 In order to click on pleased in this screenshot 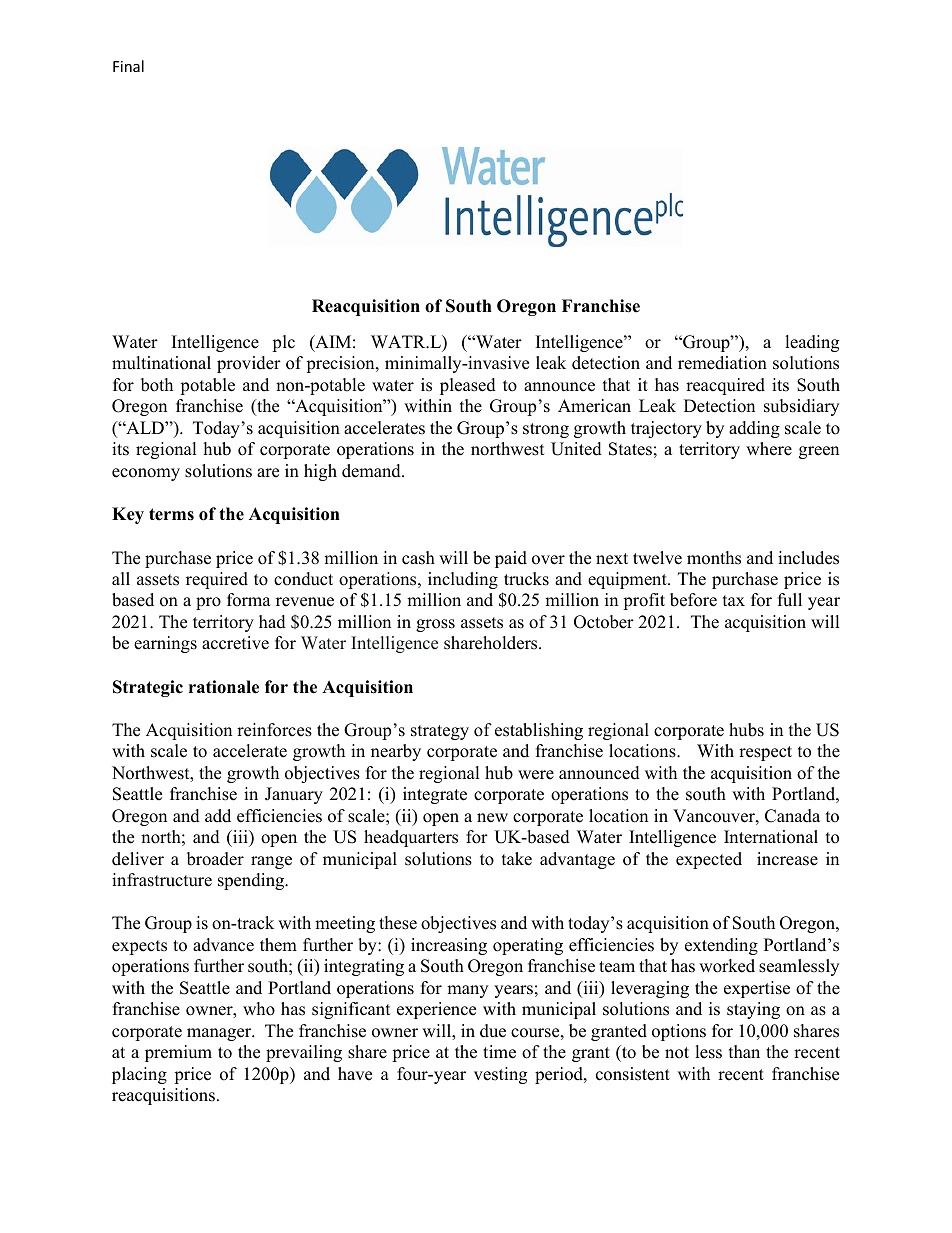, I will do `click(468, 386)`.
